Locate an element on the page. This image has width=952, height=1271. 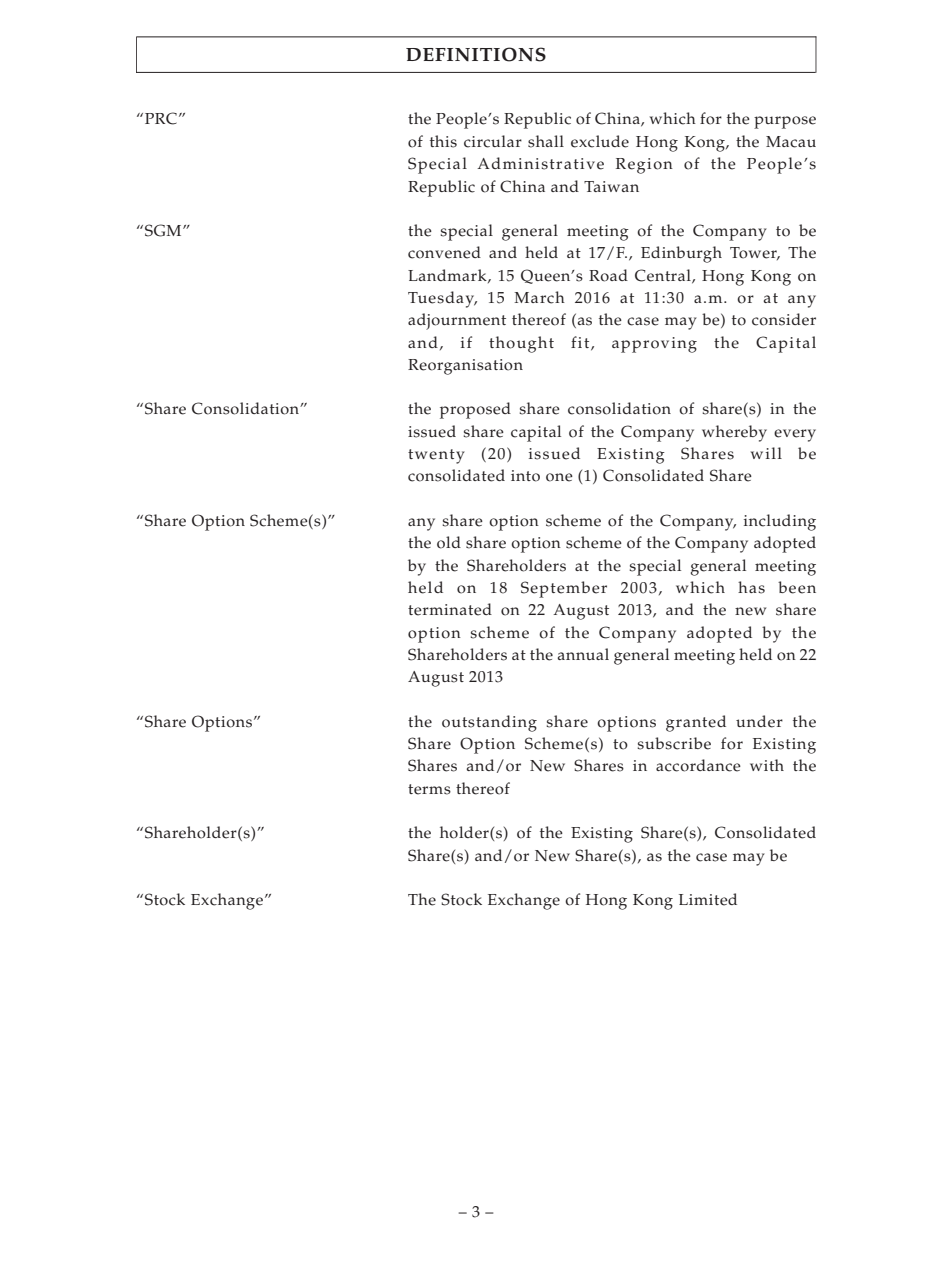
outstanding is located at coordinates (489, 723).
